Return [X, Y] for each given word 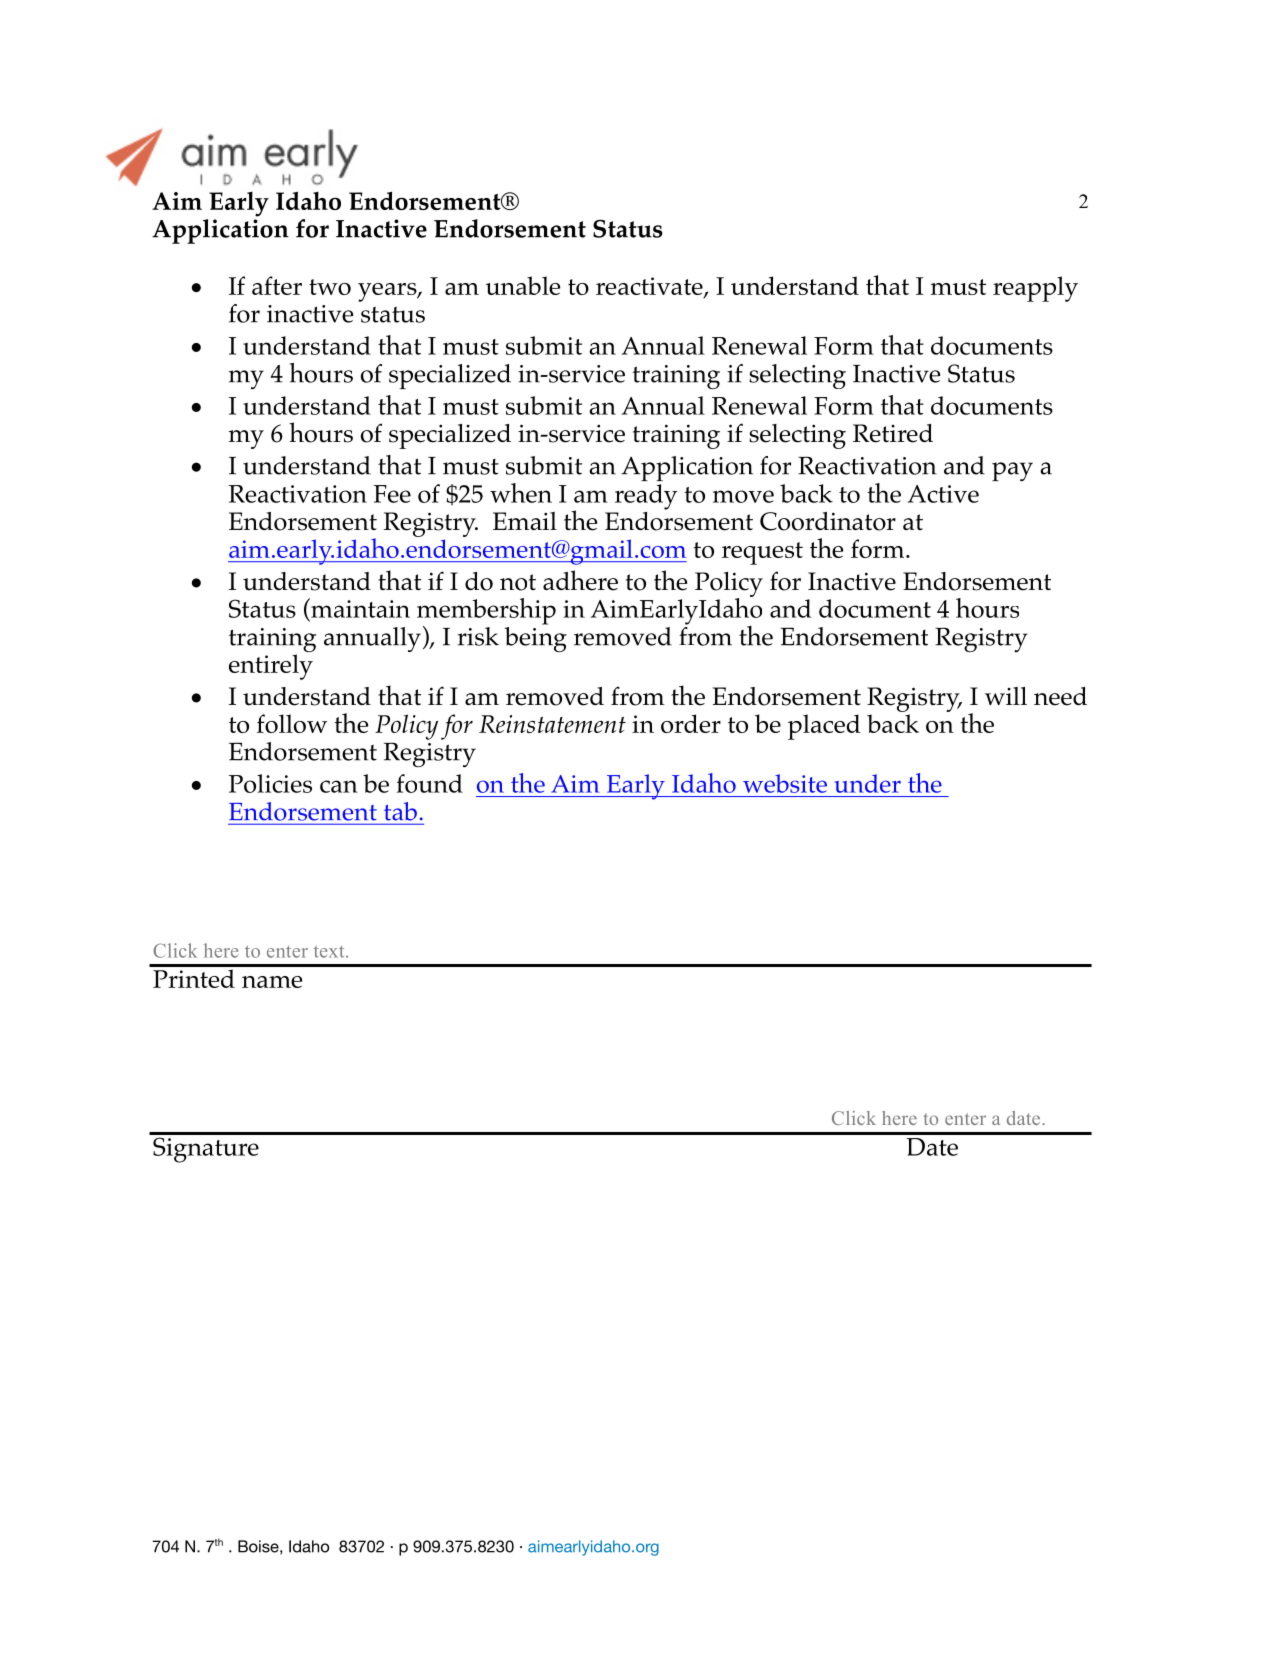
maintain [359, 608]
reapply [1035, 289]
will [1006, 696]
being [536, 638]
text [330, 952]
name [272, 982]
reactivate [650, 287]
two [330, 287]
